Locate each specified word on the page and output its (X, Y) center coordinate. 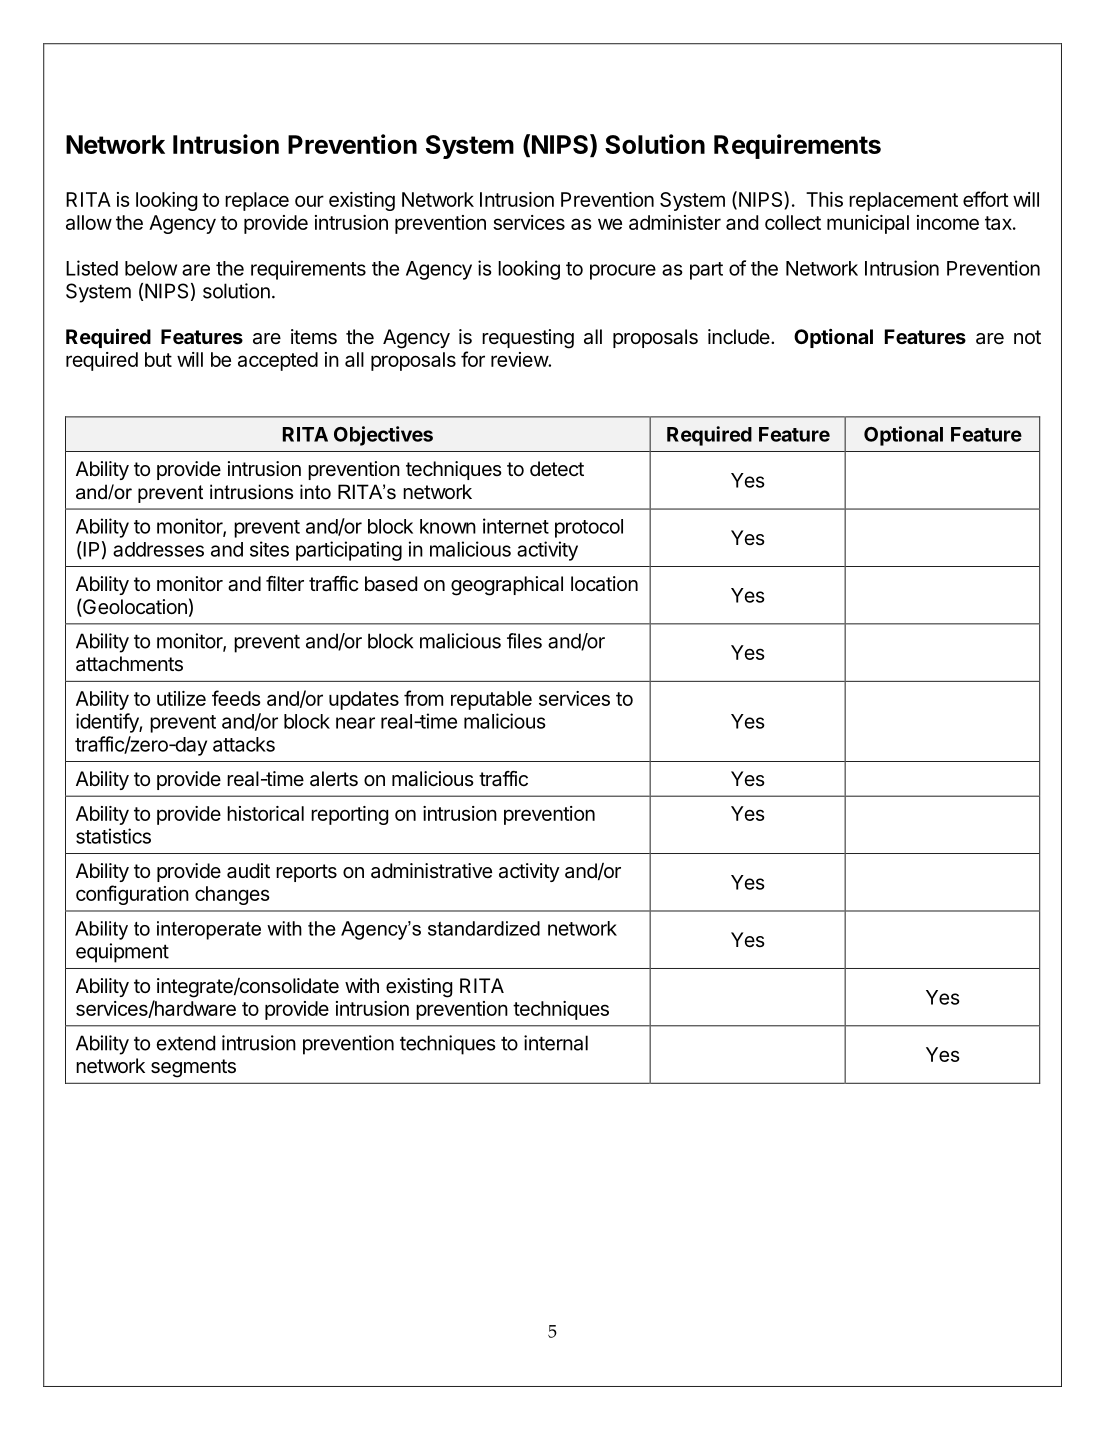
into (315, 492)
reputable (491, 700)
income (948, 222)
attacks (244, 744)
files (524, 641)
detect (557, 468)
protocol (589, 528)
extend (186, 1043)
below (151, 268)
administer (675, 222)
